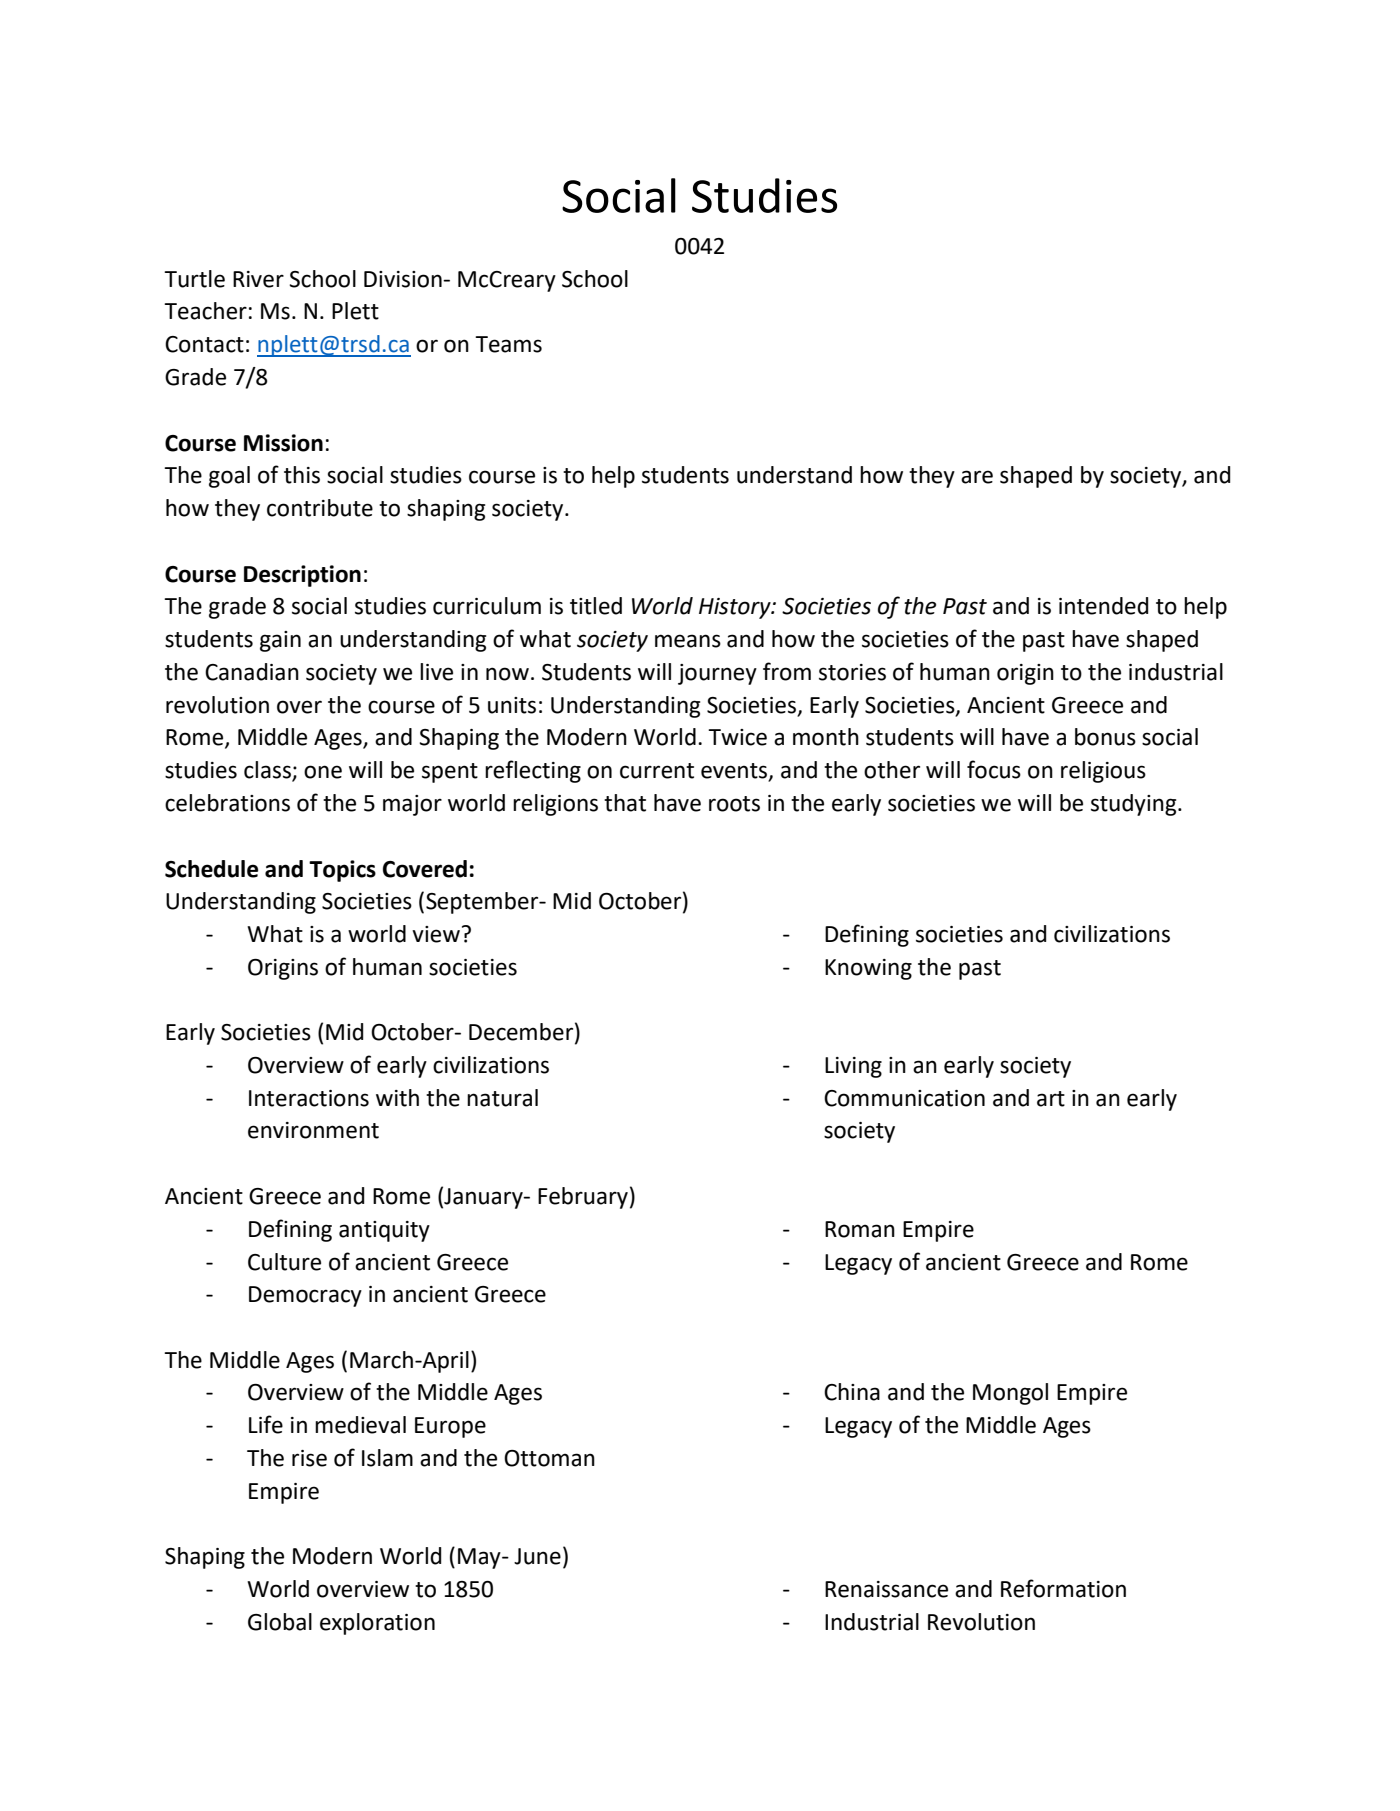  I want to click on Global, so click(280, 1622).
